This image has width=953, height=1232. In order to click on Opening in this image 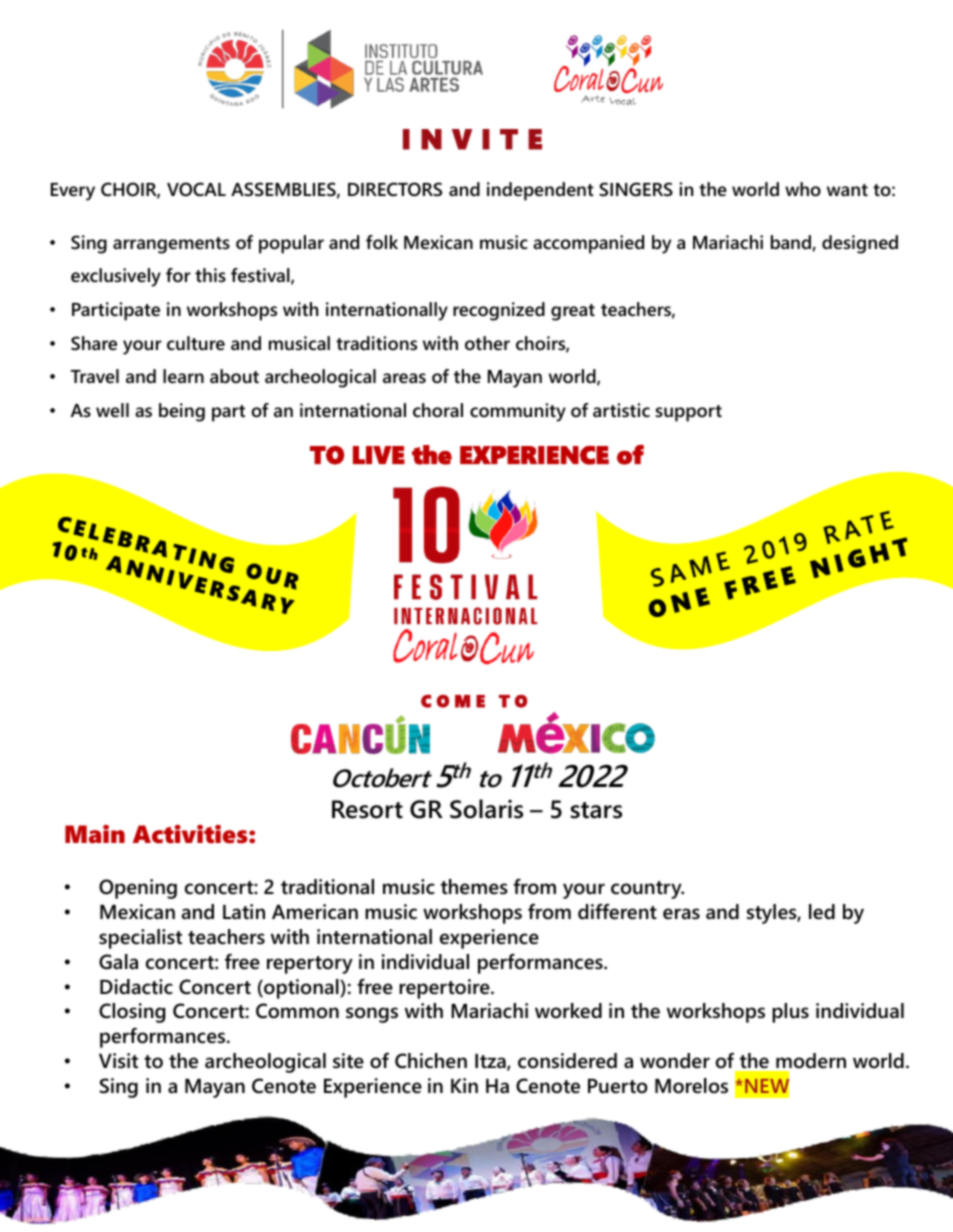, I will do `click(138, 889)`.
